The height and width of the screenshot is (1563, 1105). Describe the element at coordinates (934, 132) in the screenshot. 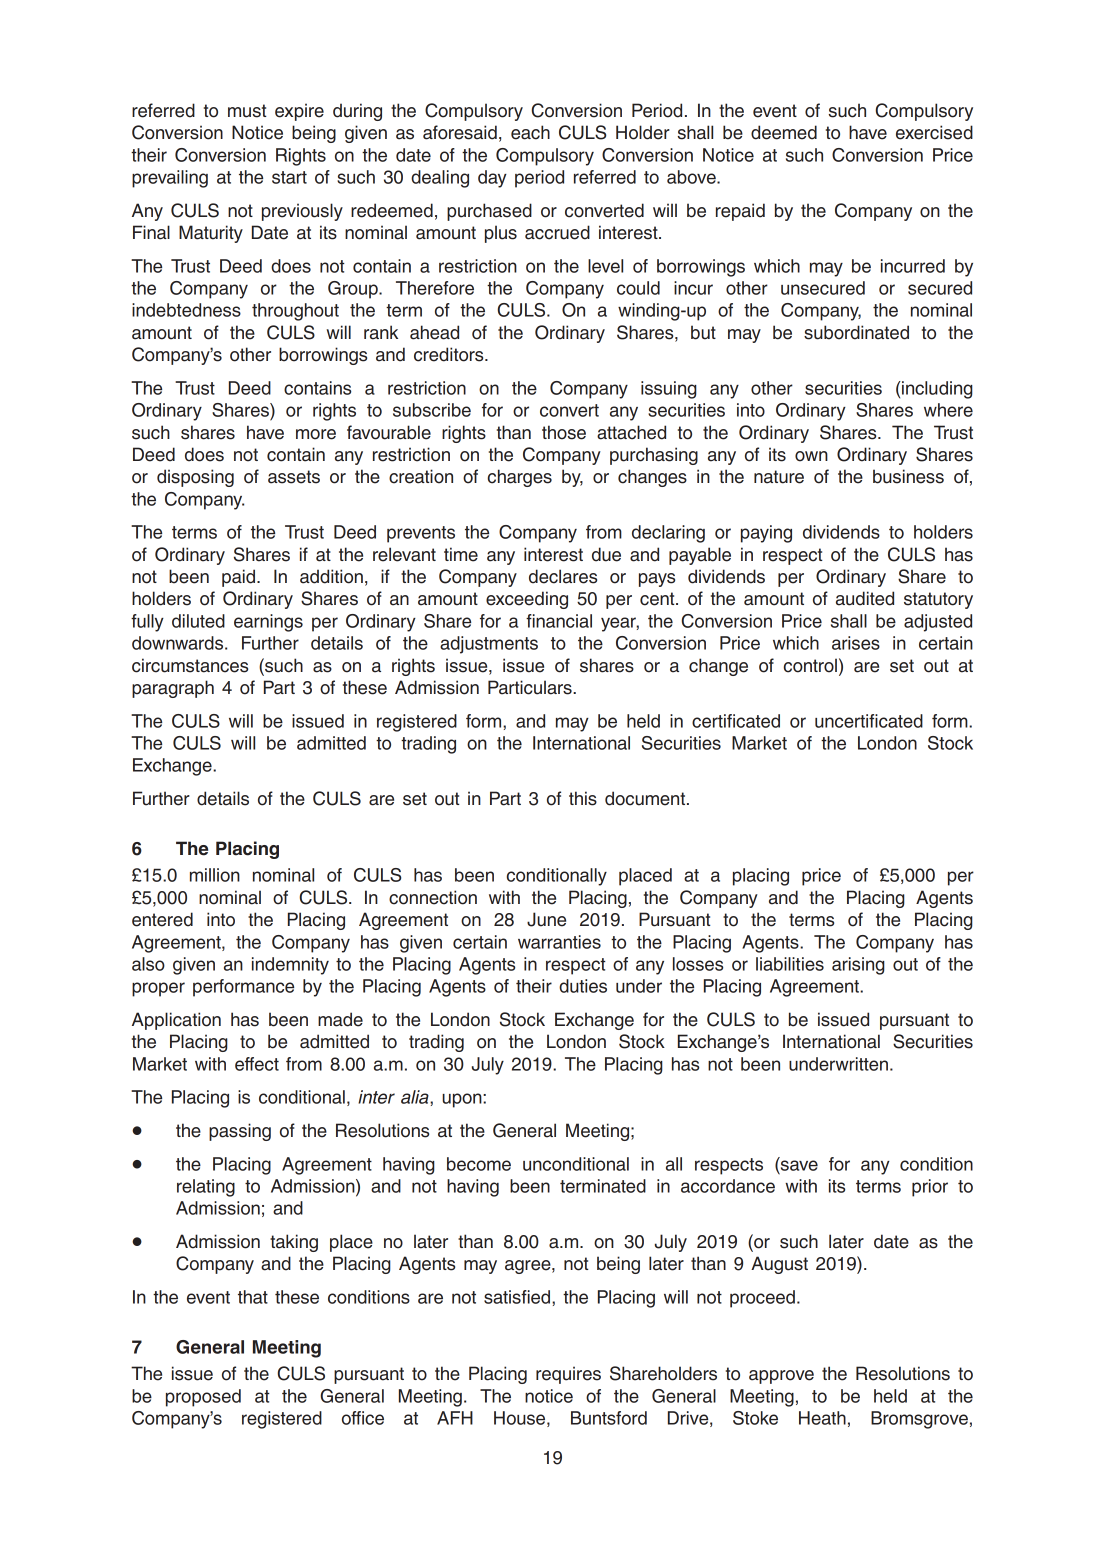

I see `exercised` at that location.
